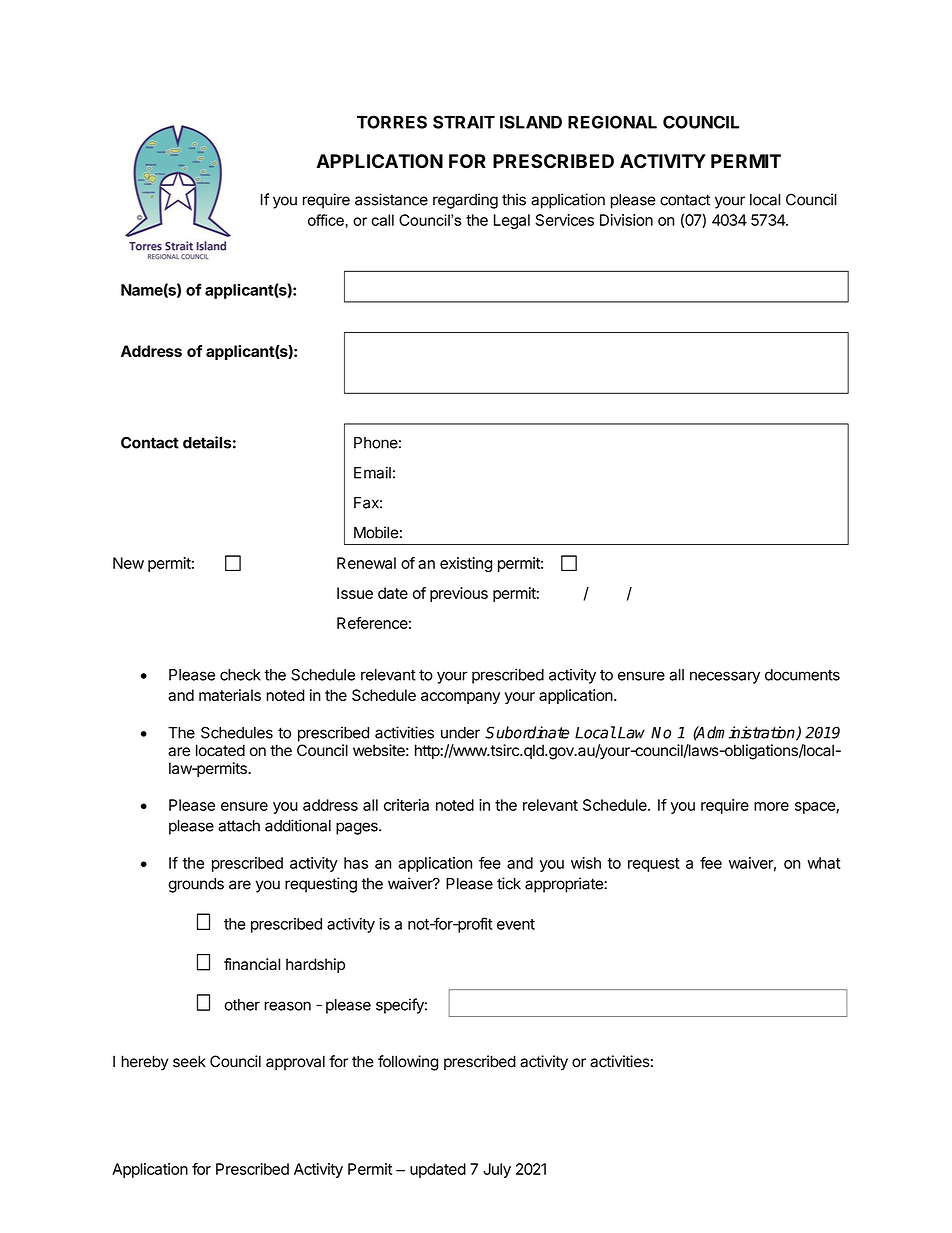  Describe the element at coordinates (196, 885) in the screenshot. I see `grounds` at that location.
